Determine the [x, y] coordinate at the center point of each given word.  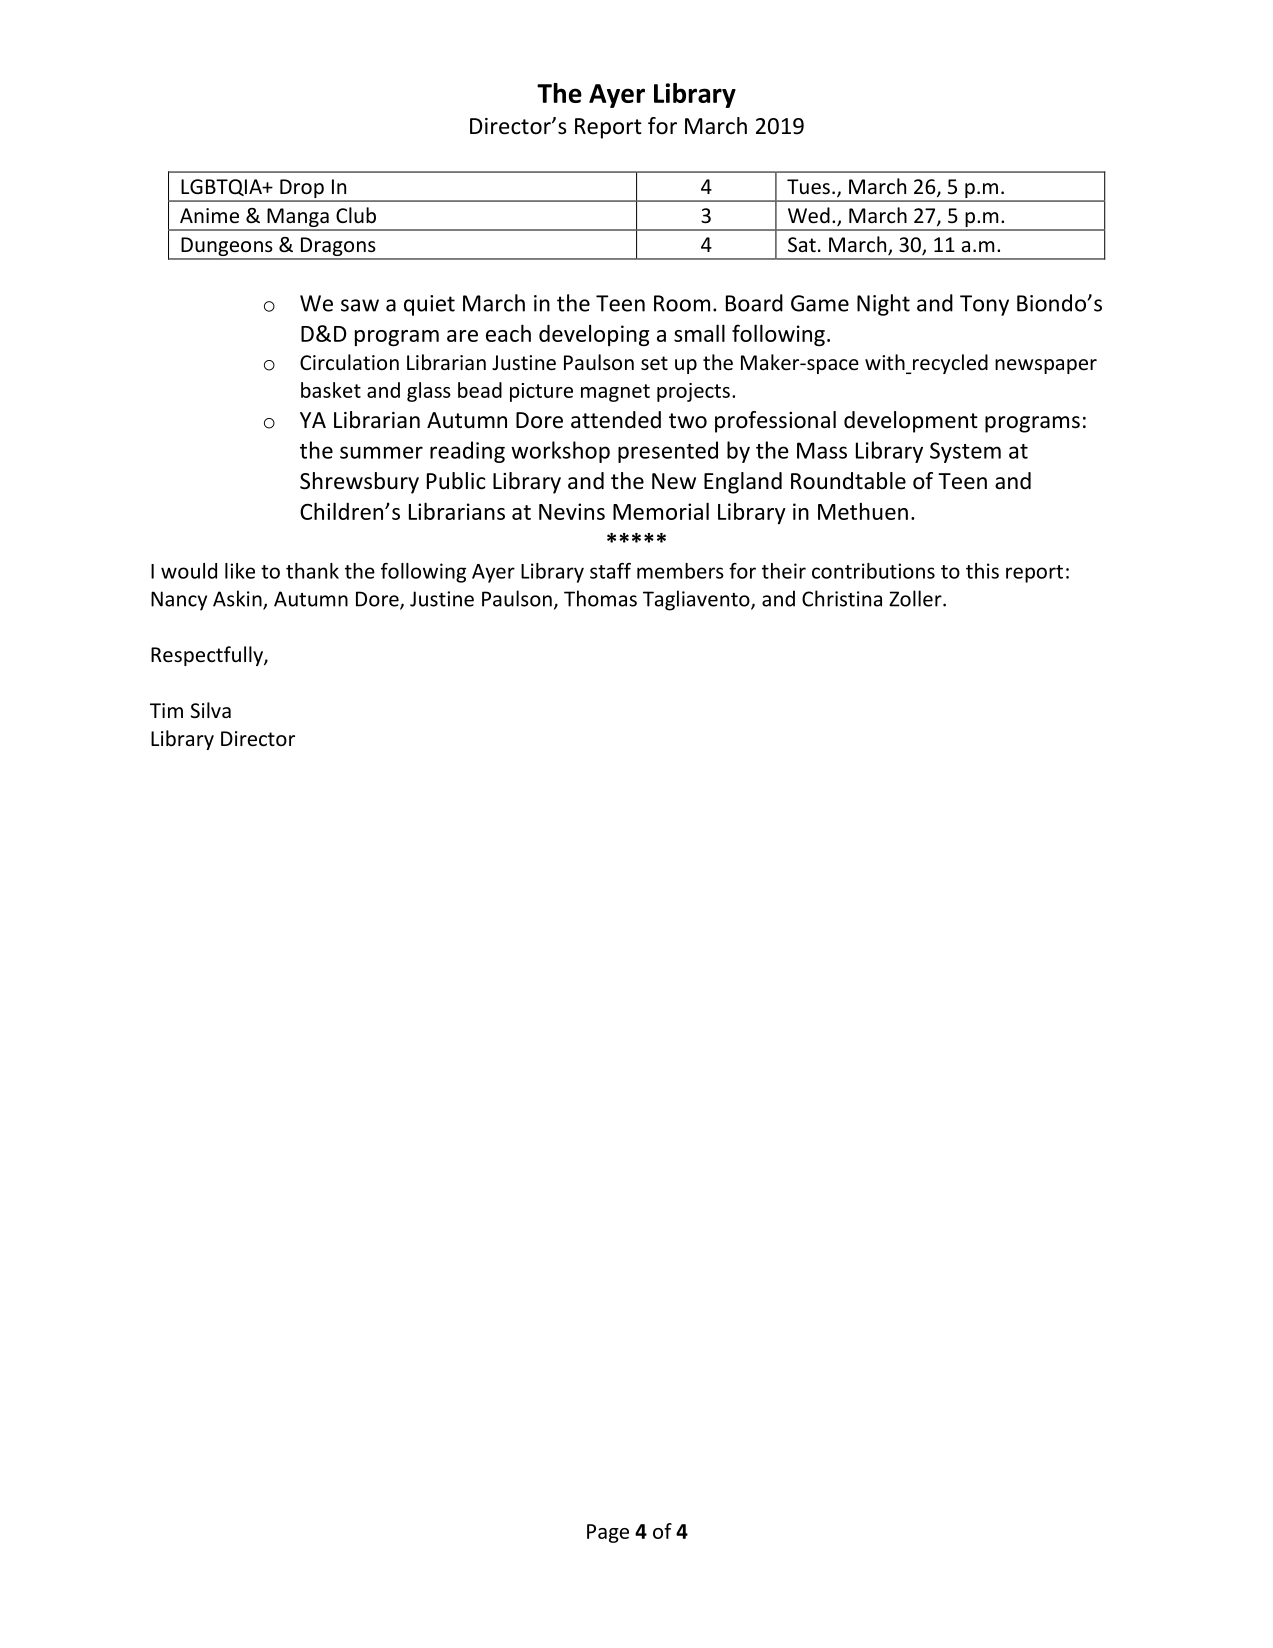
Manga [298, 219]
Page [608, 1533]
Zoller [916, 598]
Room [682, 303]
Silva [211, 710]
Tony [984, 305]
